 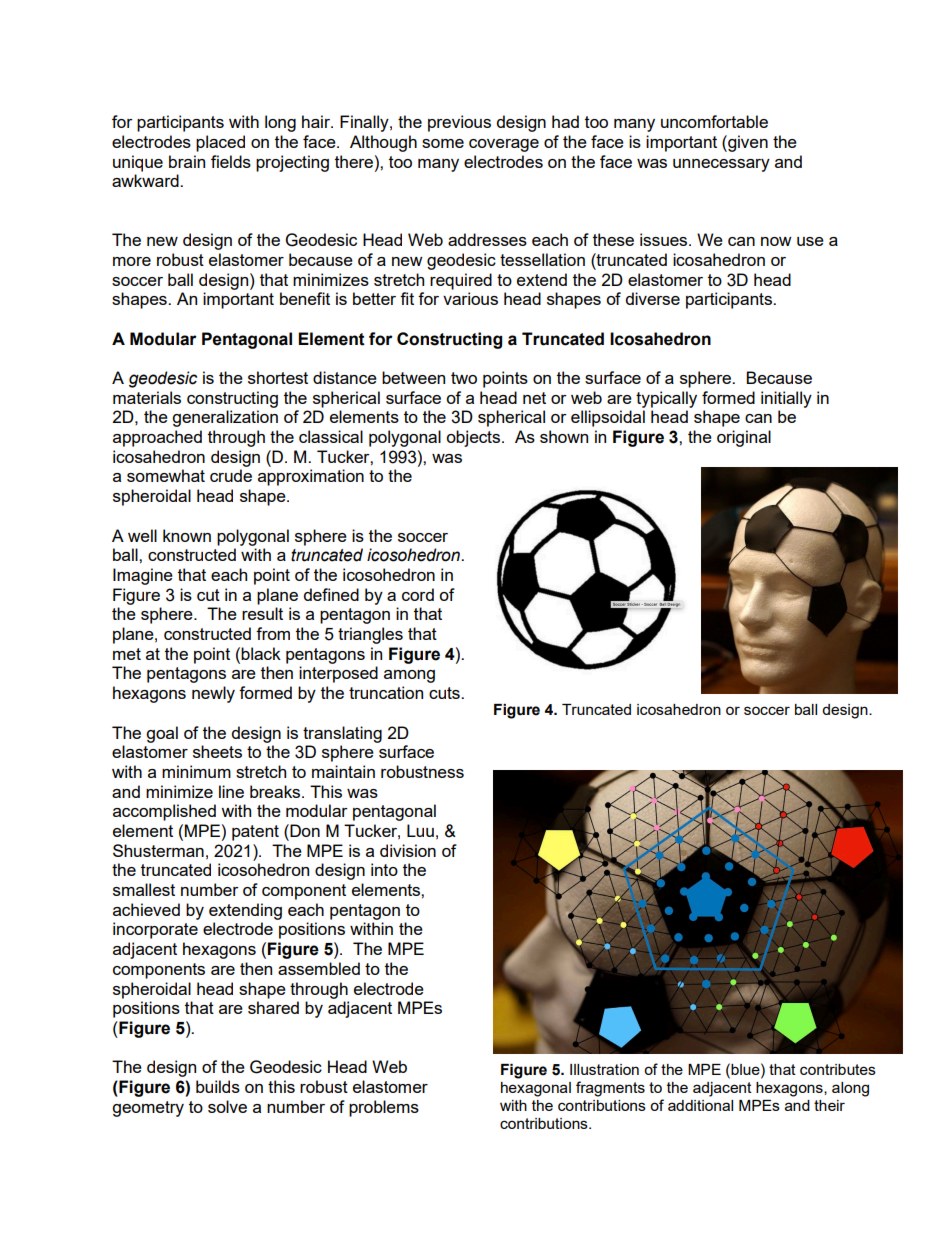 What do you see at coordinates (262, 613) in the screenshot?
I see `result` at bounding box center [262, 613].
